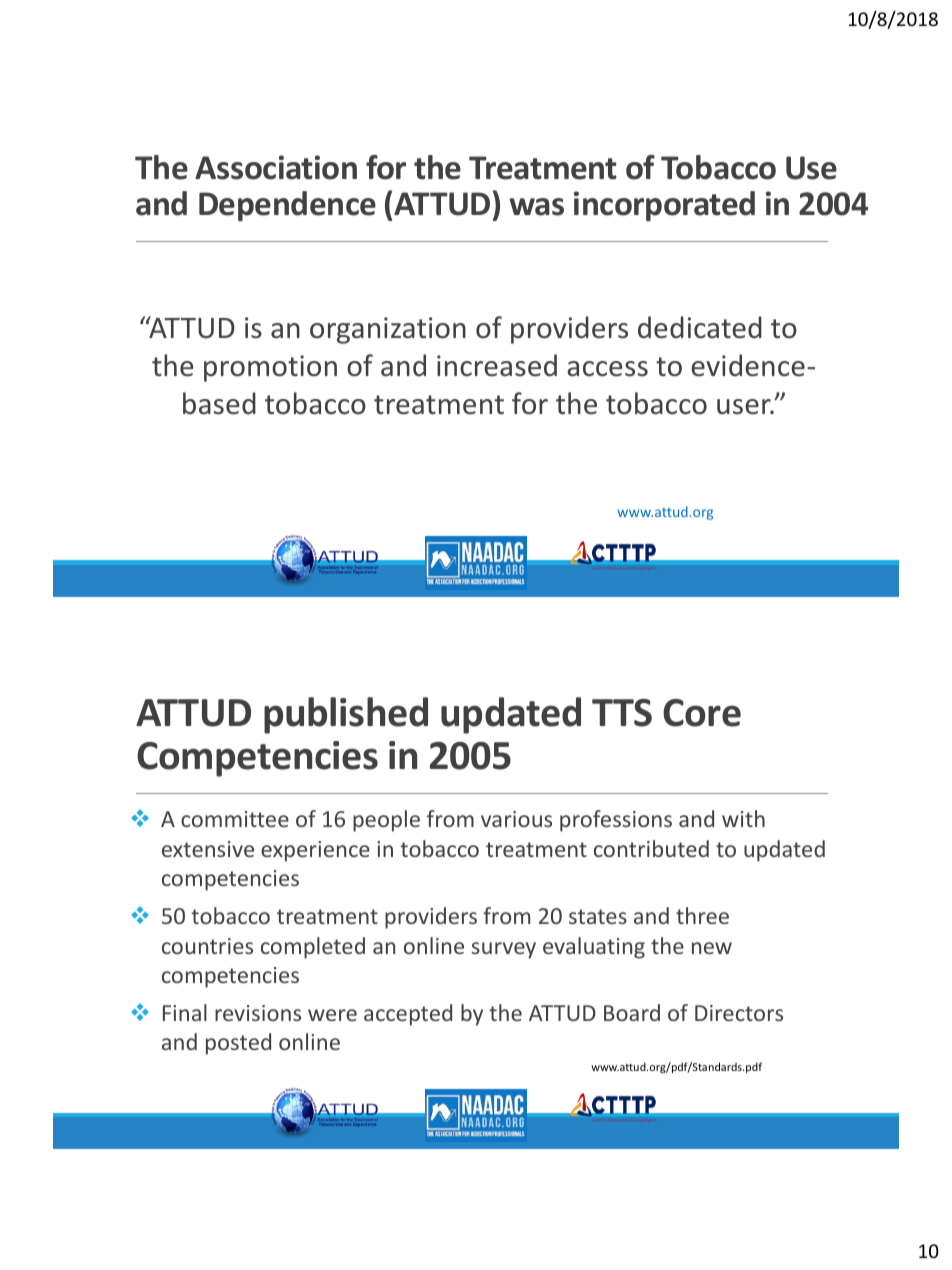 The height and width of the screenshot is (1270, 952). I want to click on Board, so click(632, 1012).
